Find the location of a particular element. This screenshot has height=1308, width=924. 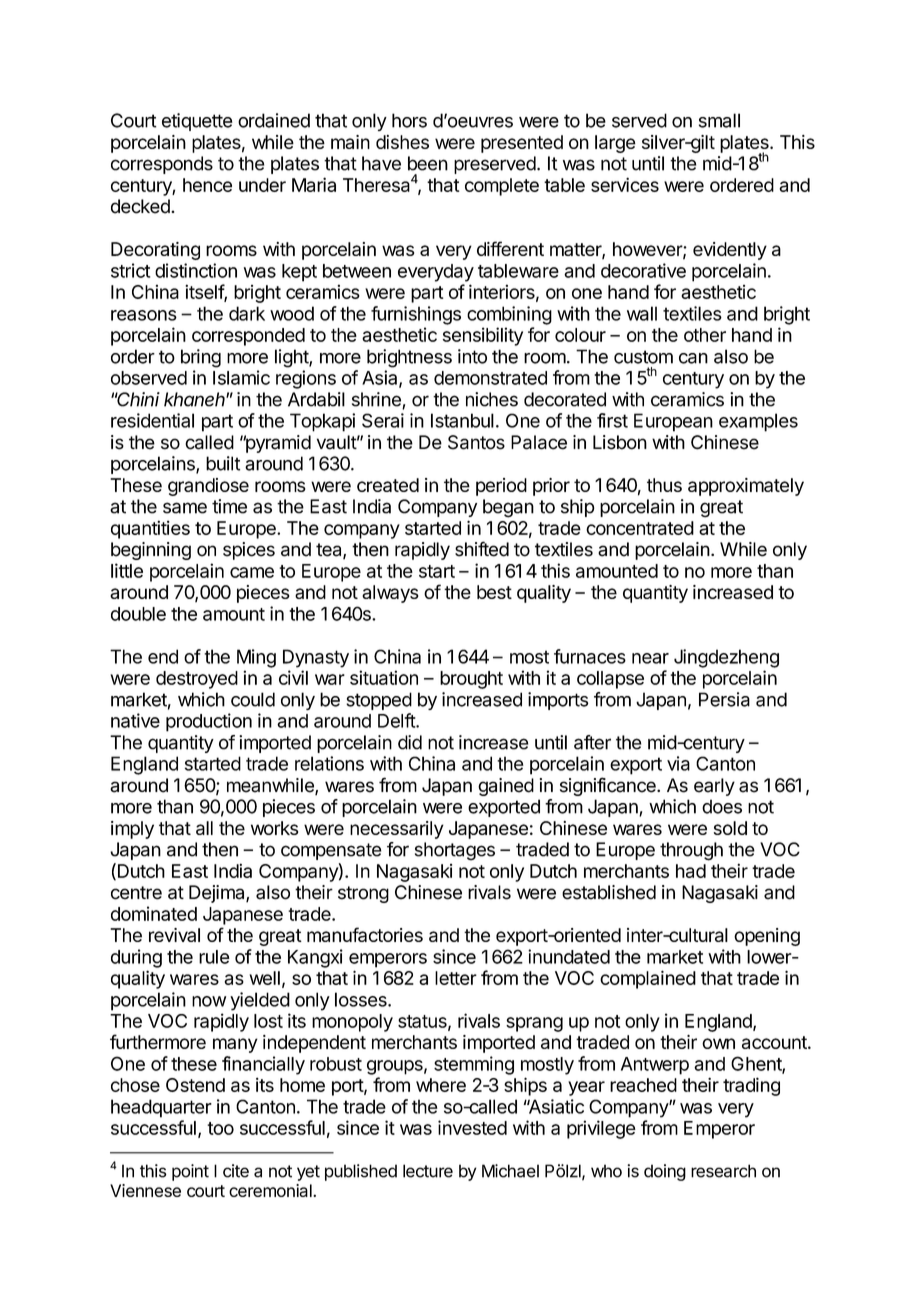

point is located at coordinates (190, 1172).
